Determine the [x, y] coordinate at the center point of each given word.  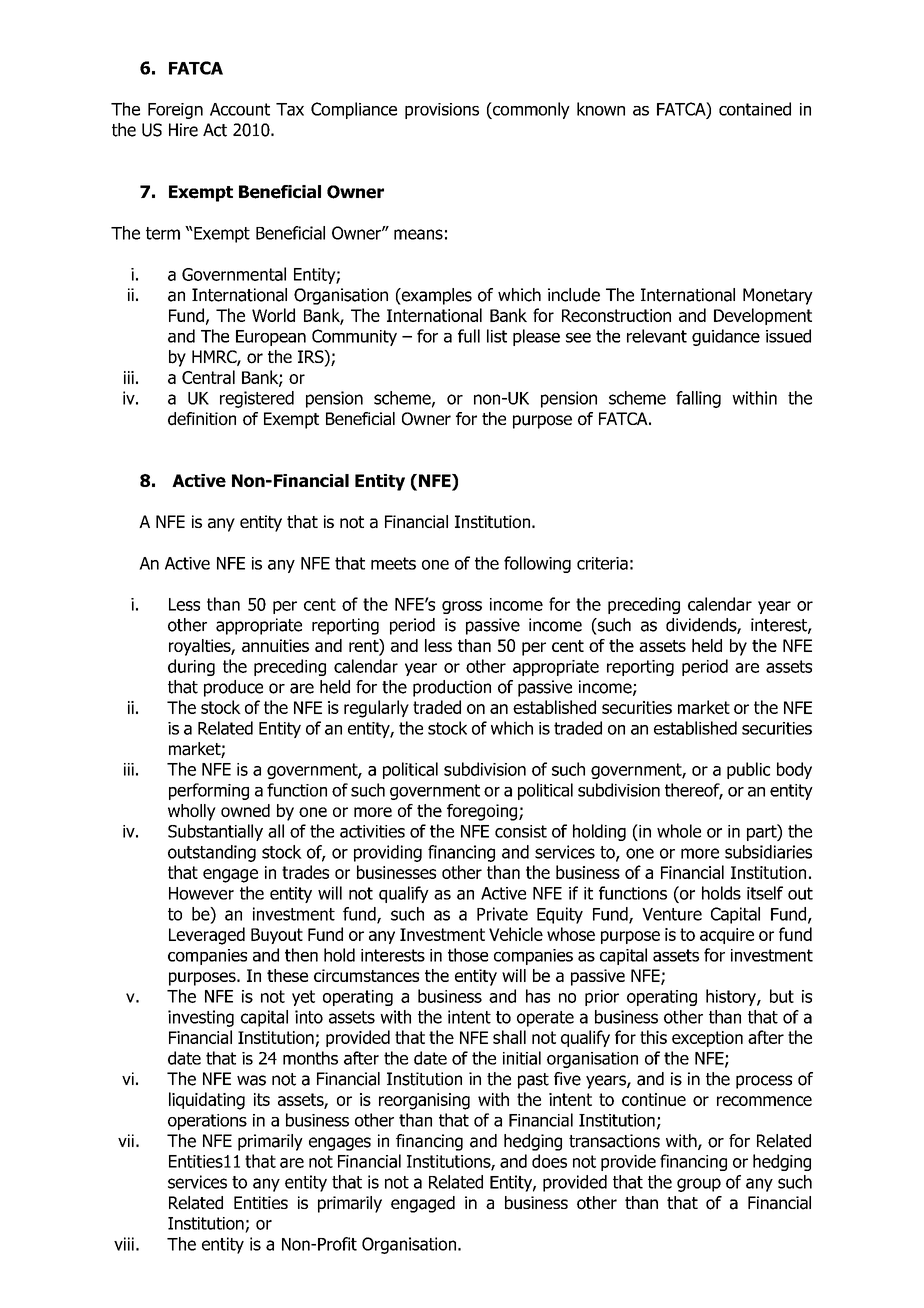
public [748, 770]
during [191, 667]
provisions [442, 111]
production [452, 688]
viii [124, 1244]
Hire [183, 130]
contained [755, 109]
